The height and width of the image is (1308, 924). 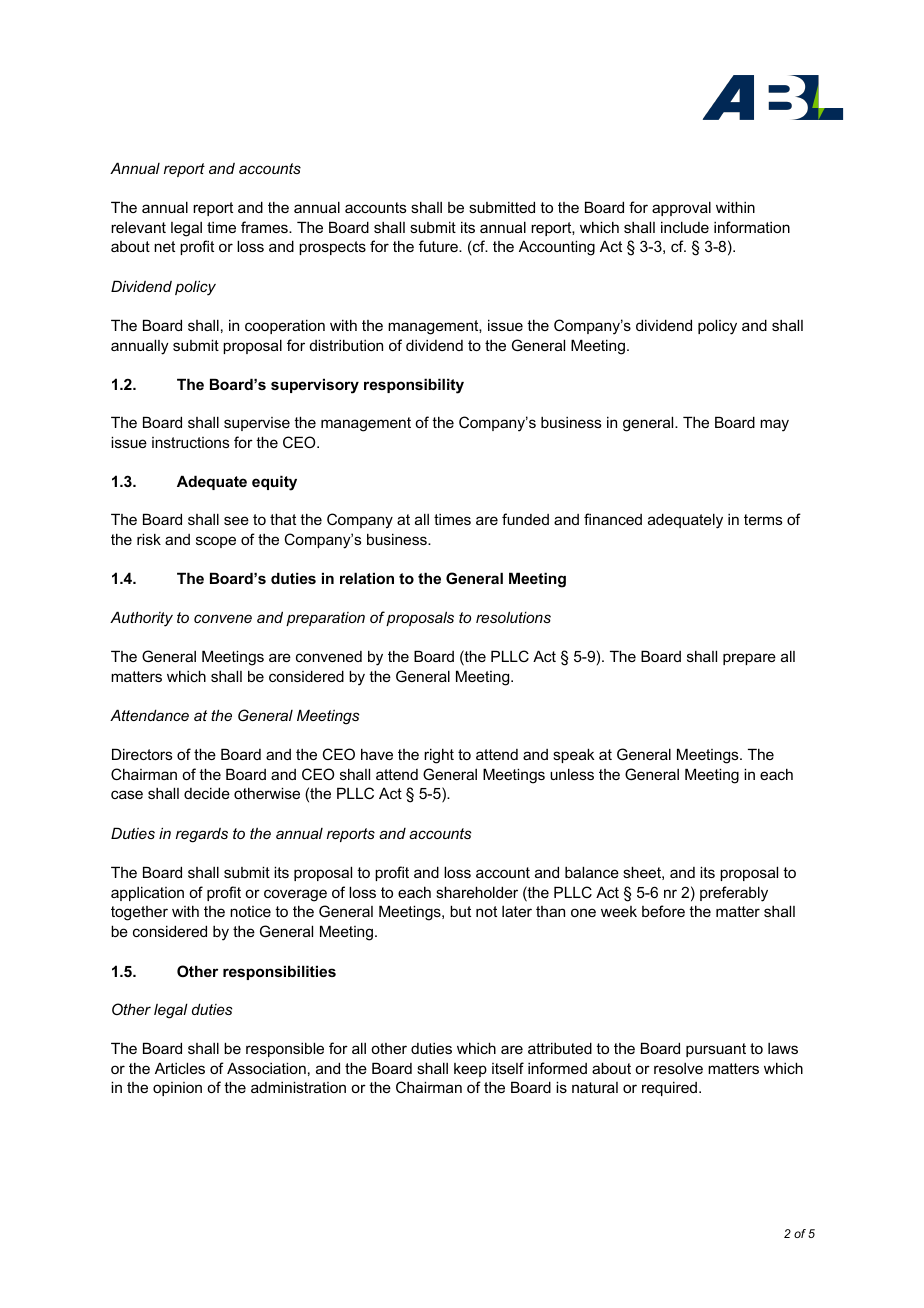 I want to click on resolutions, so click(x=513, y=617).
